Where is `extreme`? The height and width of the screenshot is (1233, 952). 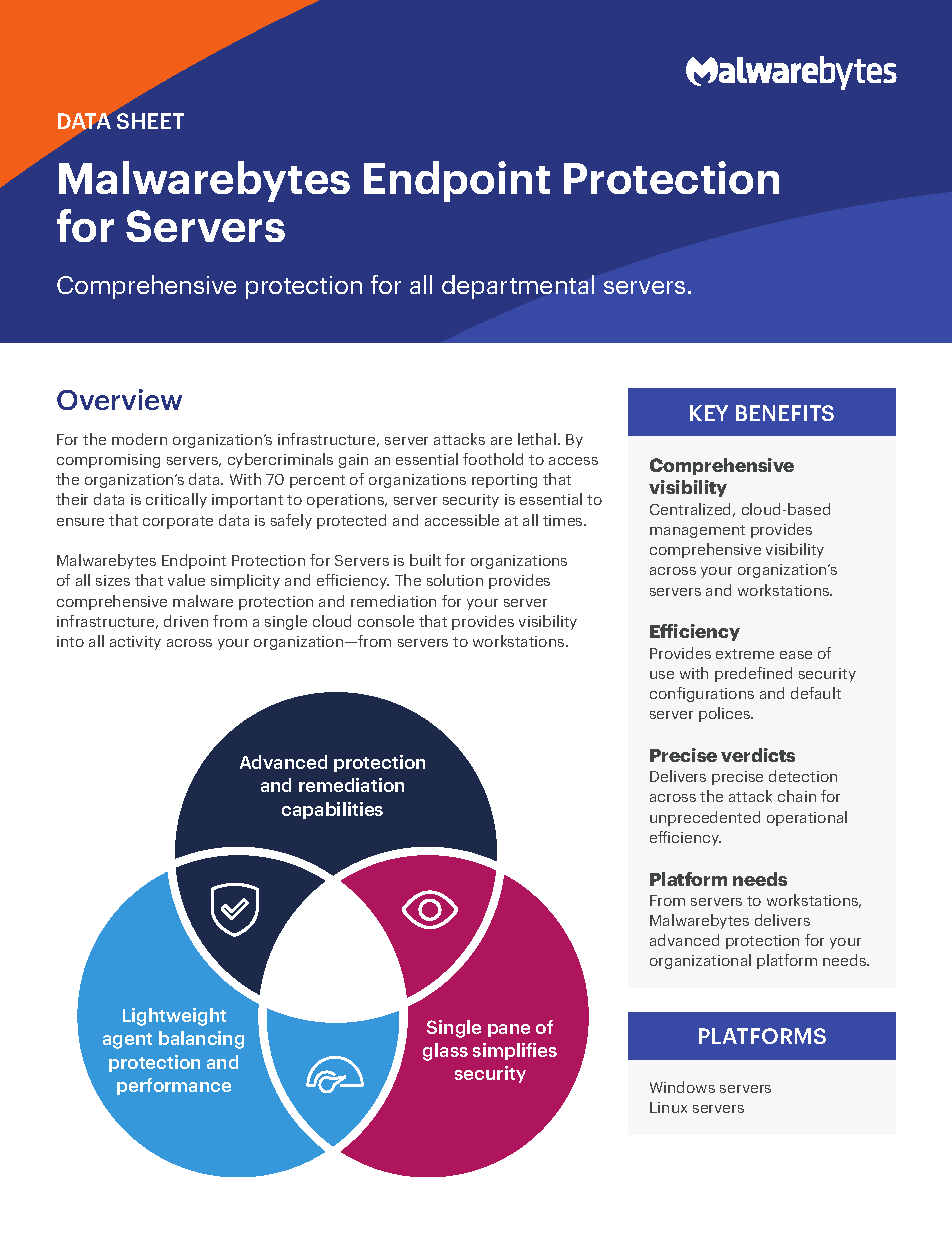
extreme is located at coordinates (745, 654).
